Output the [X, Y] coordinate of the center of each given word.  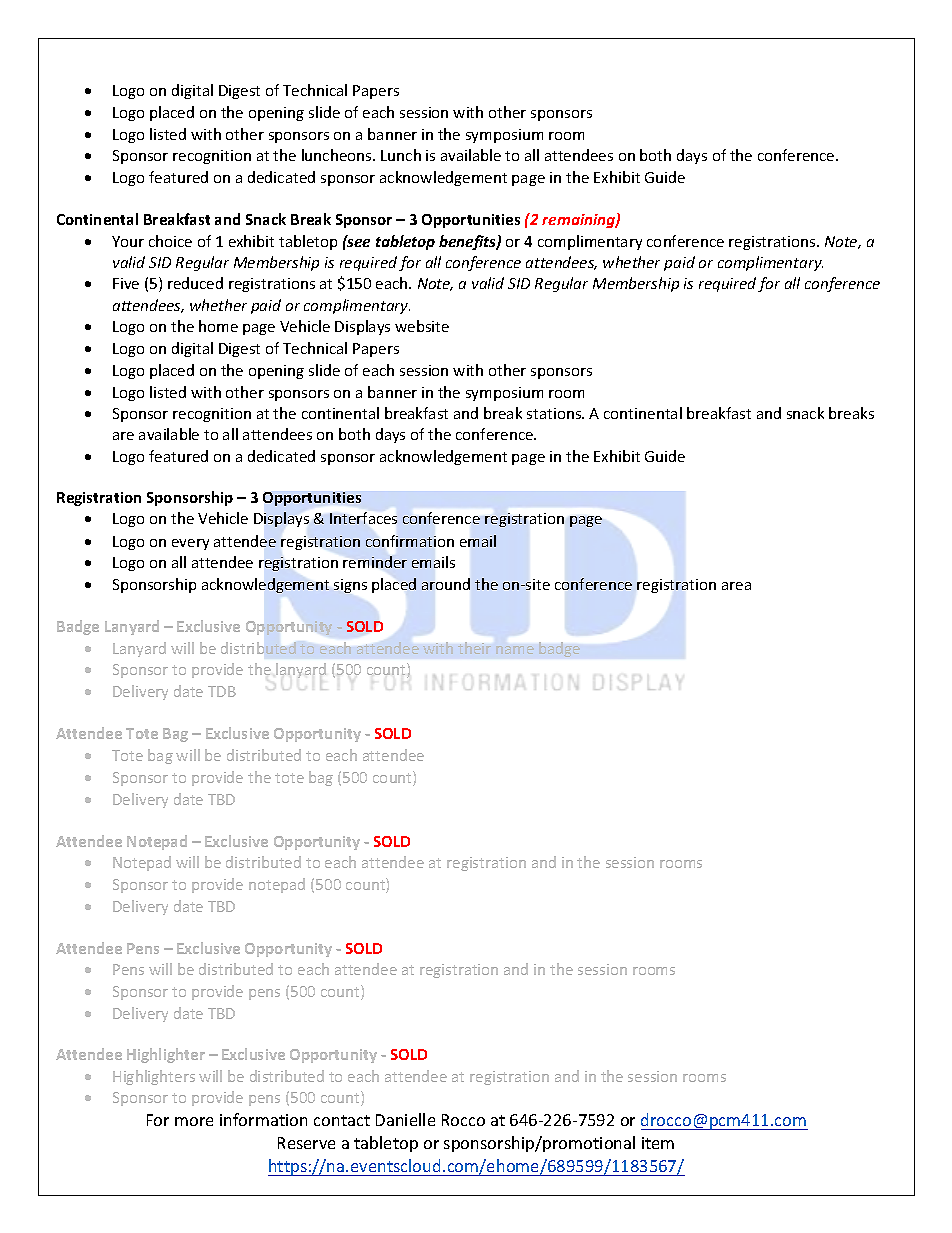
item [658, 1143]
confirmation [410, 541]
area [736, 586]
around [446, 584]
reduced [195, 283]
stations [555, 413]
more [194, 1121]
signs [350, 586]
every [190, 544]
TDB [222, 691]
